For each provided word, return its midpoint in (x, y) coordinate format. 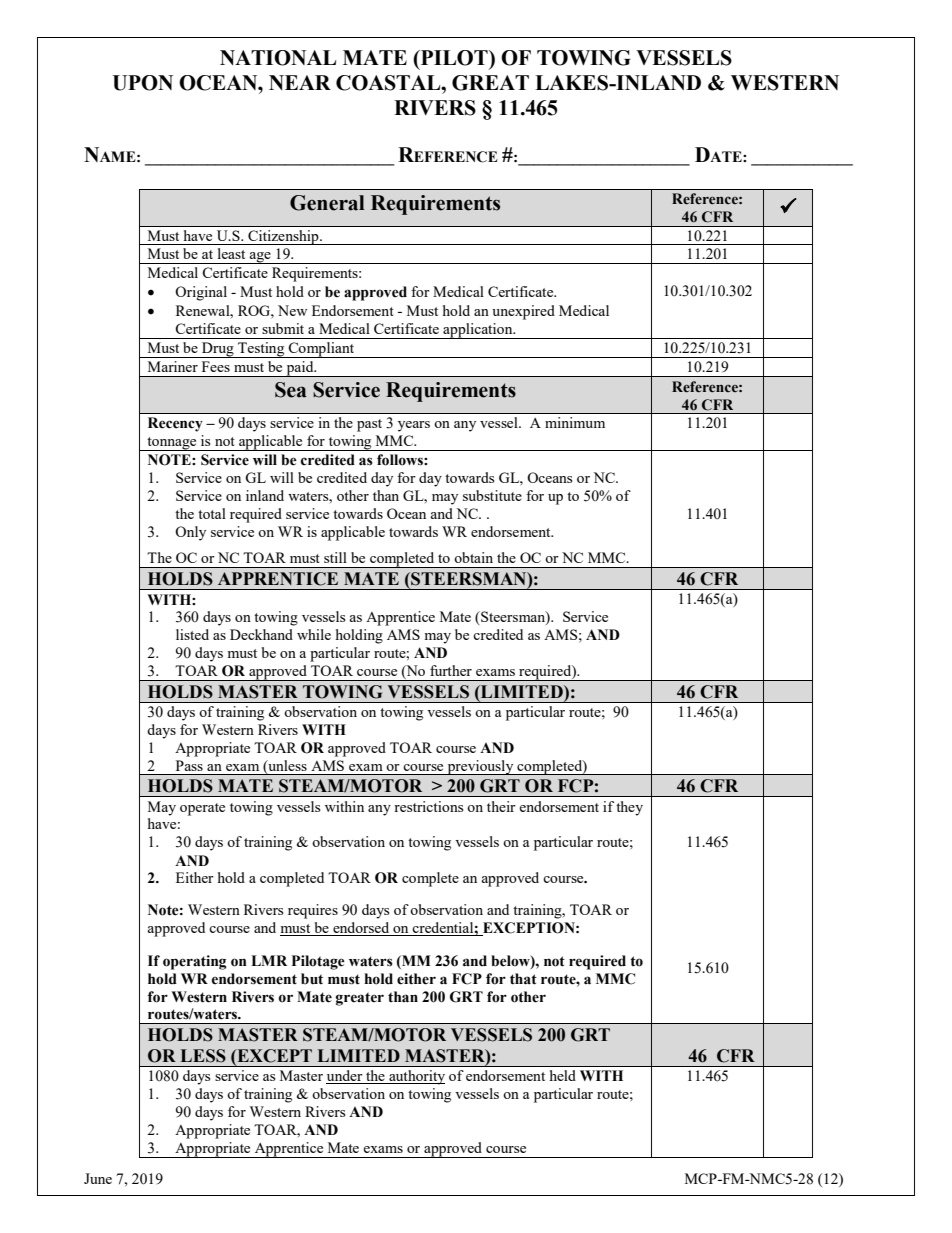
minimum (575, 422)
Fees (216, 366)
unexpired (523, 312)
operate (202, 809)
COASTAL (389, 83)
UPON (142, 83)
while (314, 634)
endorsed (361, 929)
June (98, 1178)
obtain (473, 557)
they (629, 808)
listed (192, 634)
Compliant (321, 350)
